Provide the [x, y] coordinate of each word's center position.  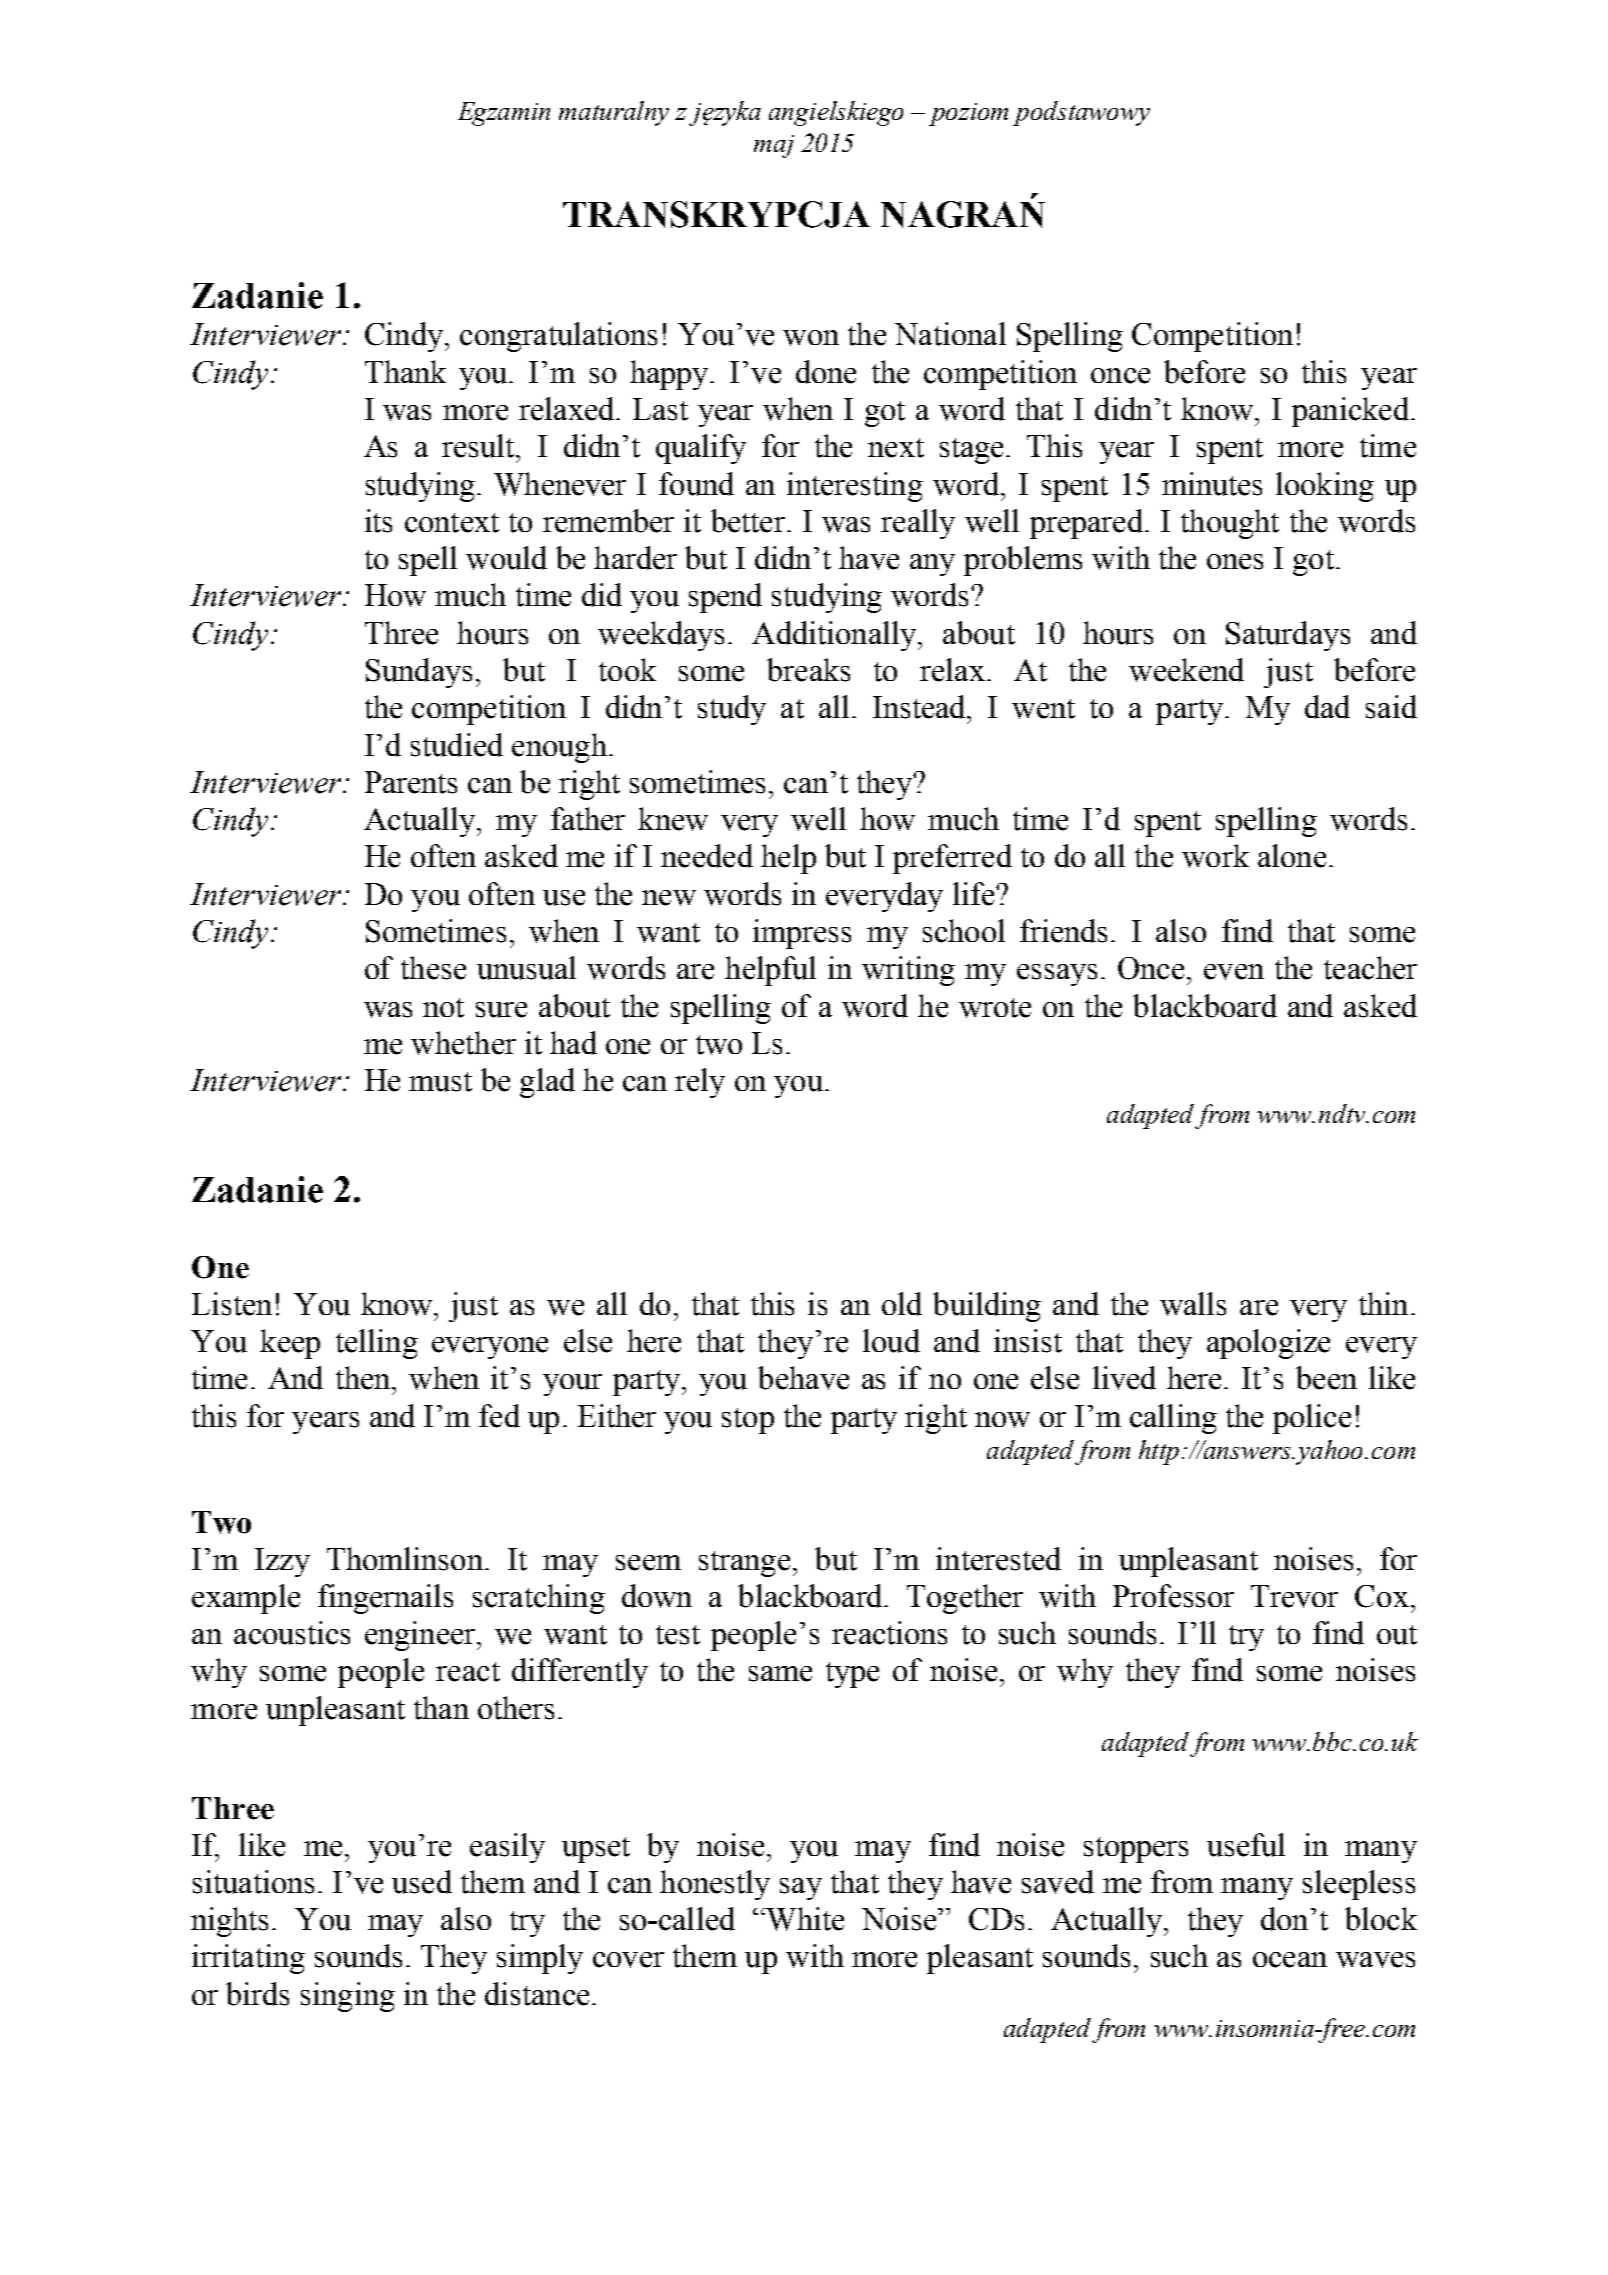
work [1215, 856]
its [378, 521]
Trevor [1294, 1596]
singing [348, 1997]
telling [377, 1344]
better [748, 521]
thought [1230, 524]
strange [744, 1564]
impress [802, 934]
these [433, 968]
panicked [1350, 412]
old [902, 1304]
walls [1193, 1304]
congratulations [558, 337]
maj [774, 146]
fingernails [385, 1599]
